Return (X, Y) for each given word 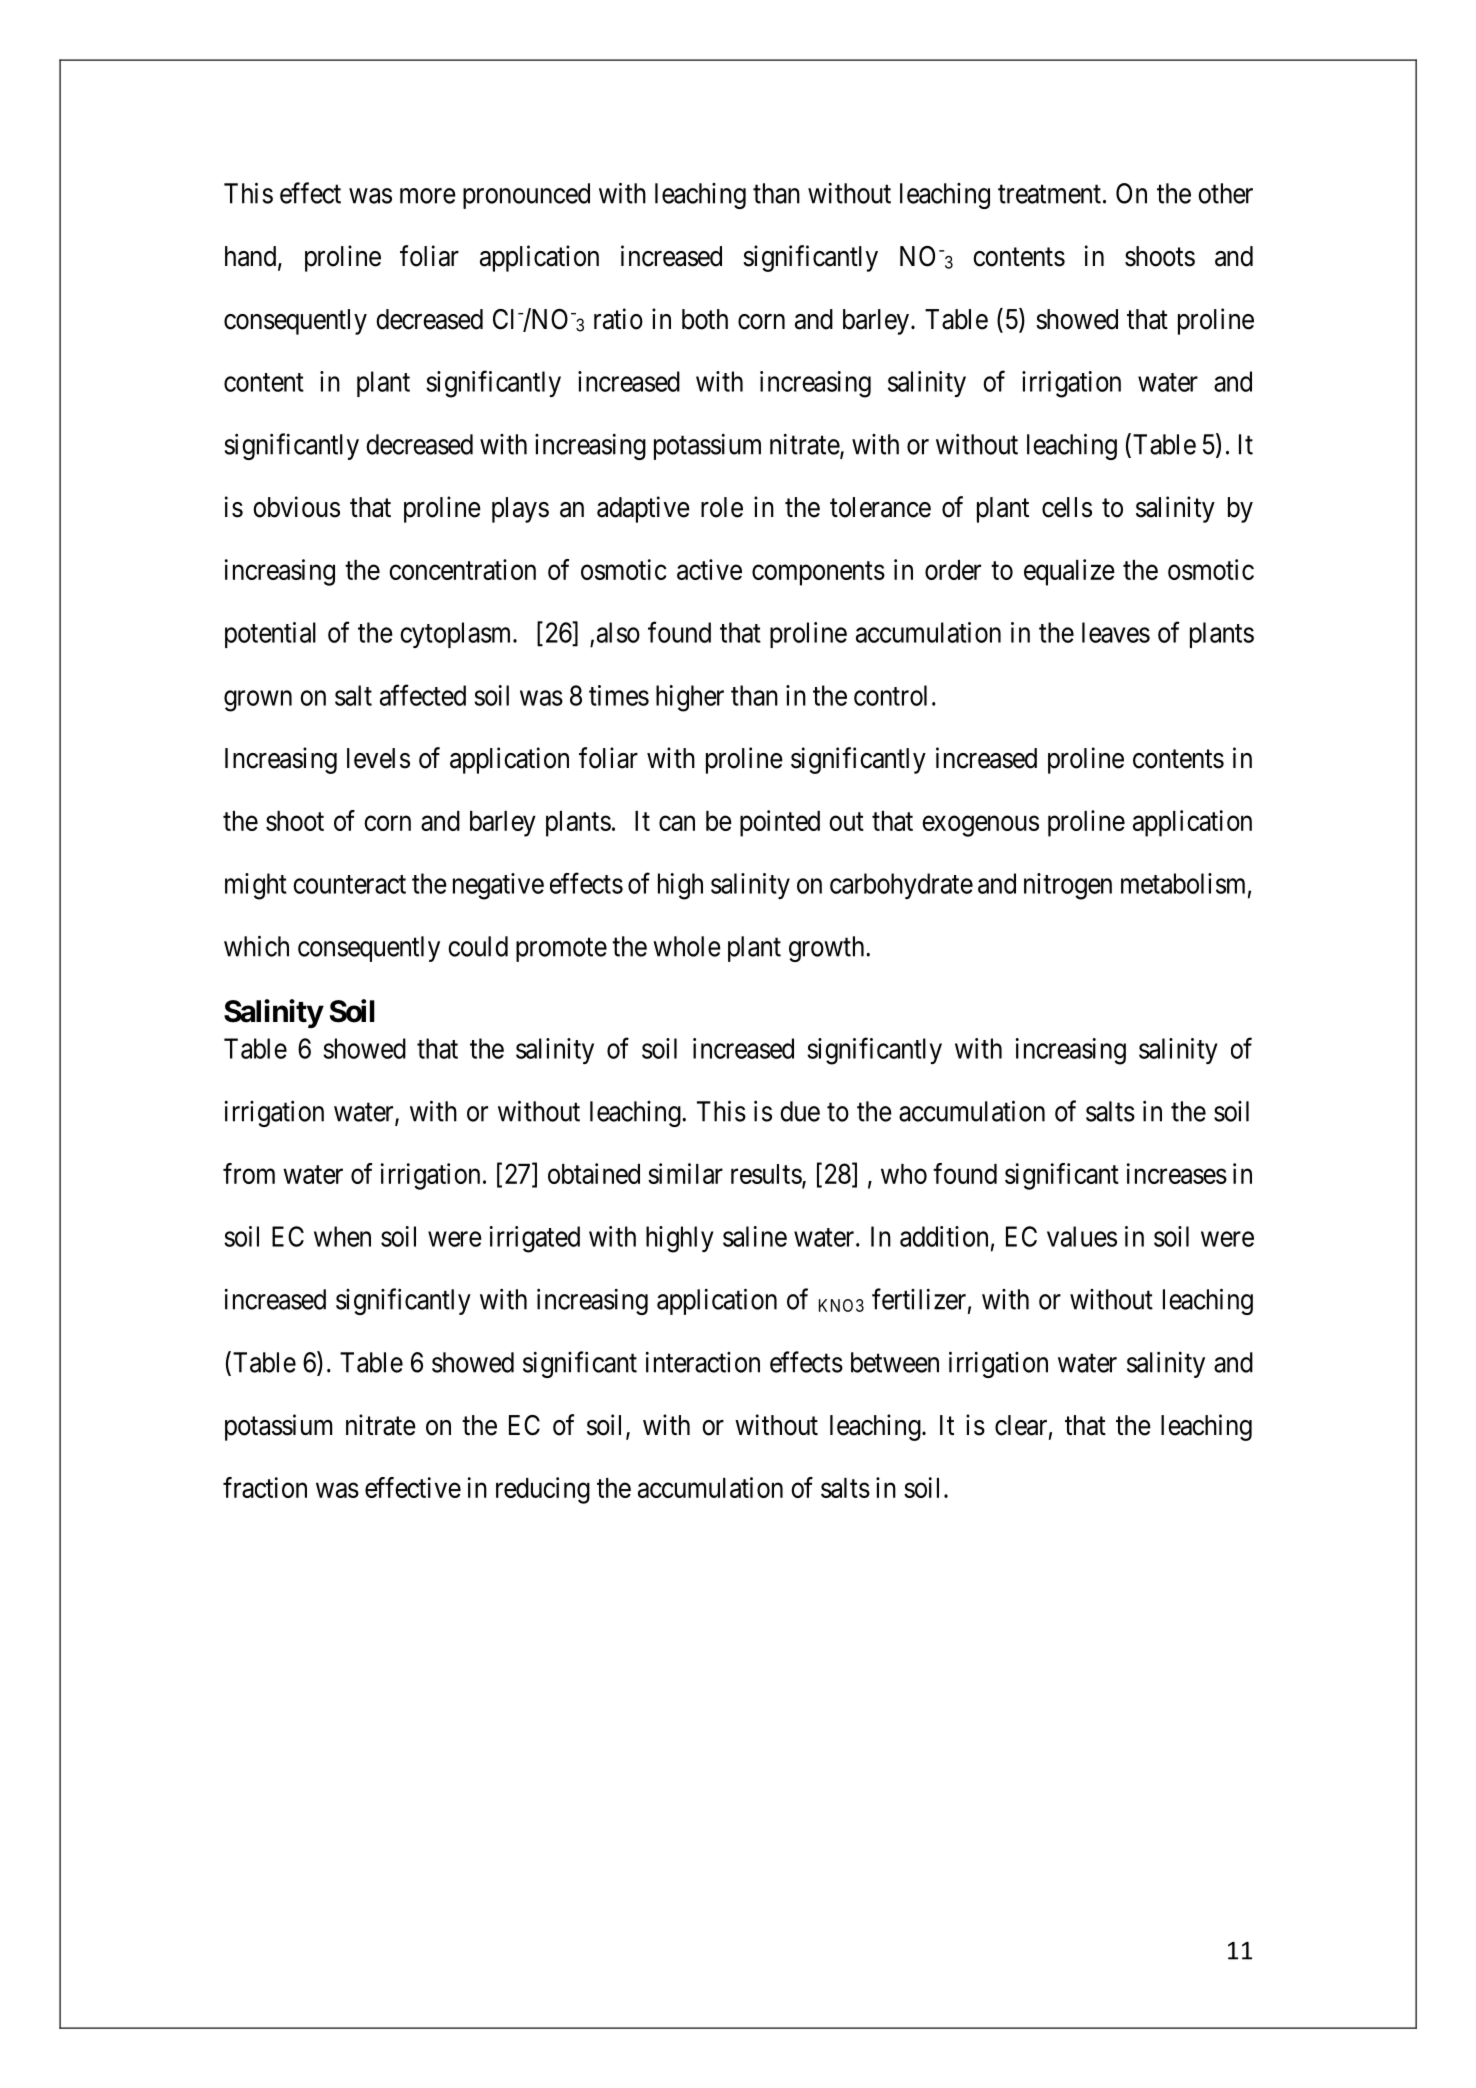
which (256, 946)
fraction (265, 1487)
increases (1177, 1173)
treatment (1049, 194)
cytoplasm (457, 635)
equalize (1069, 572)
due (800, 1111)
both (705, 319)
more (428, 196)
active (709, 569)
